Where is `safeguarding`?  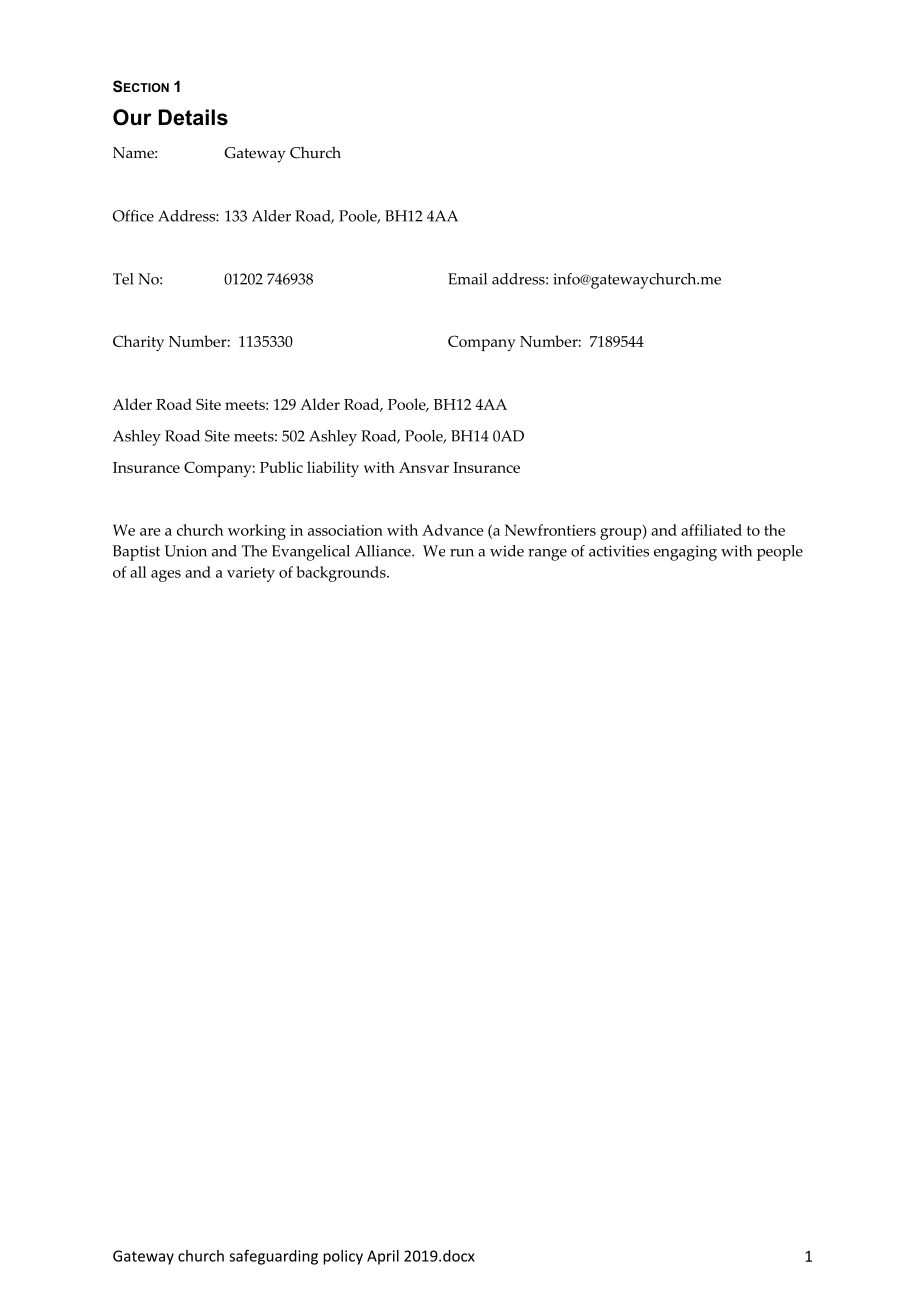 safeguarding is located at coordinates (273, 1257).
